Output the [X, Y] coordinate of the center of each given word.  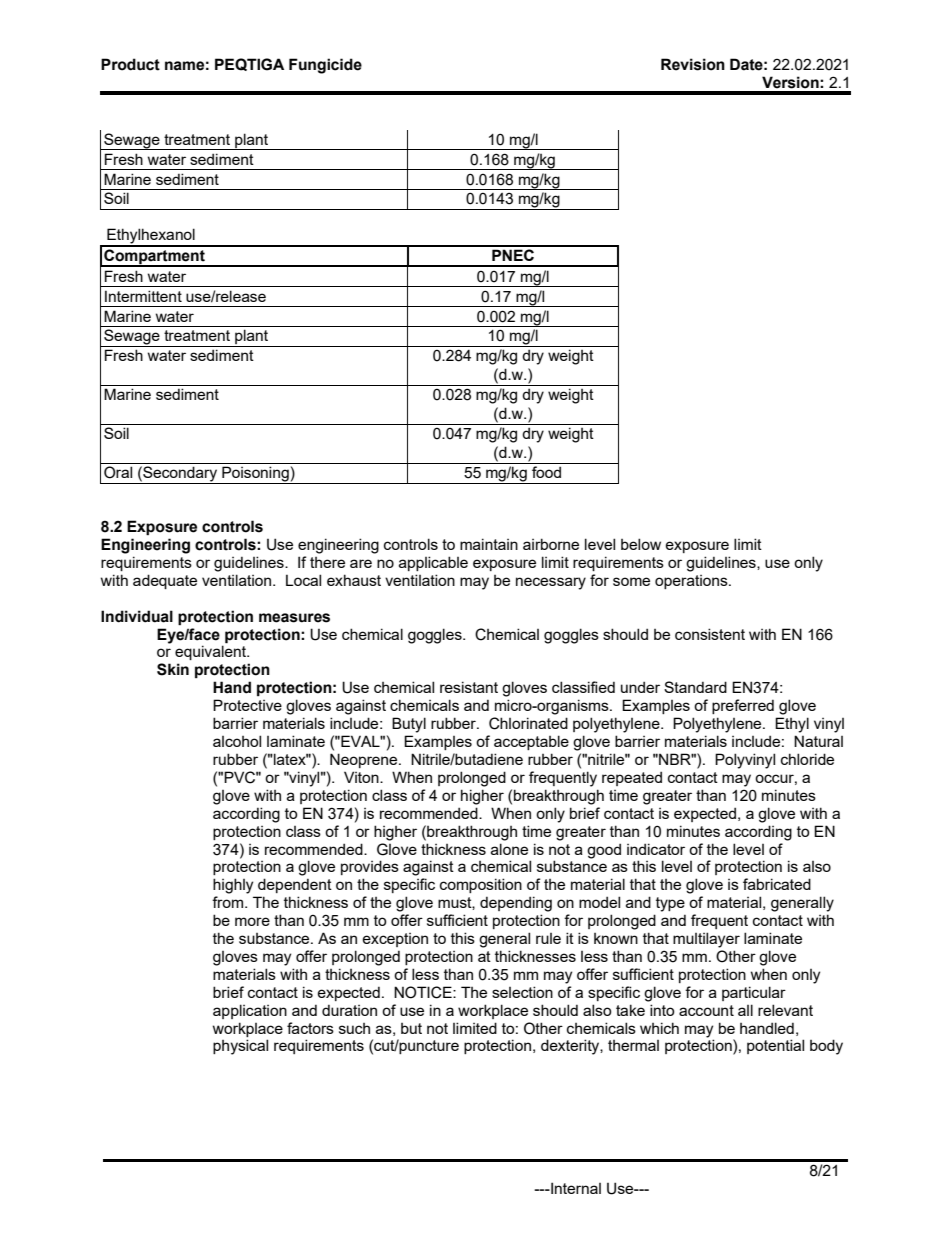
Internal [575, 1188]
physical [240, 1047]
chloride [807, 759]
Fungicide [325, 66]
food [546, 472]
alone [509, 849]
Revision [693, 64]
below [641, 544]
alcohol [237, 741]
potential [775, 1046]
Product [130, 64]
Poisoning [255, 475]
